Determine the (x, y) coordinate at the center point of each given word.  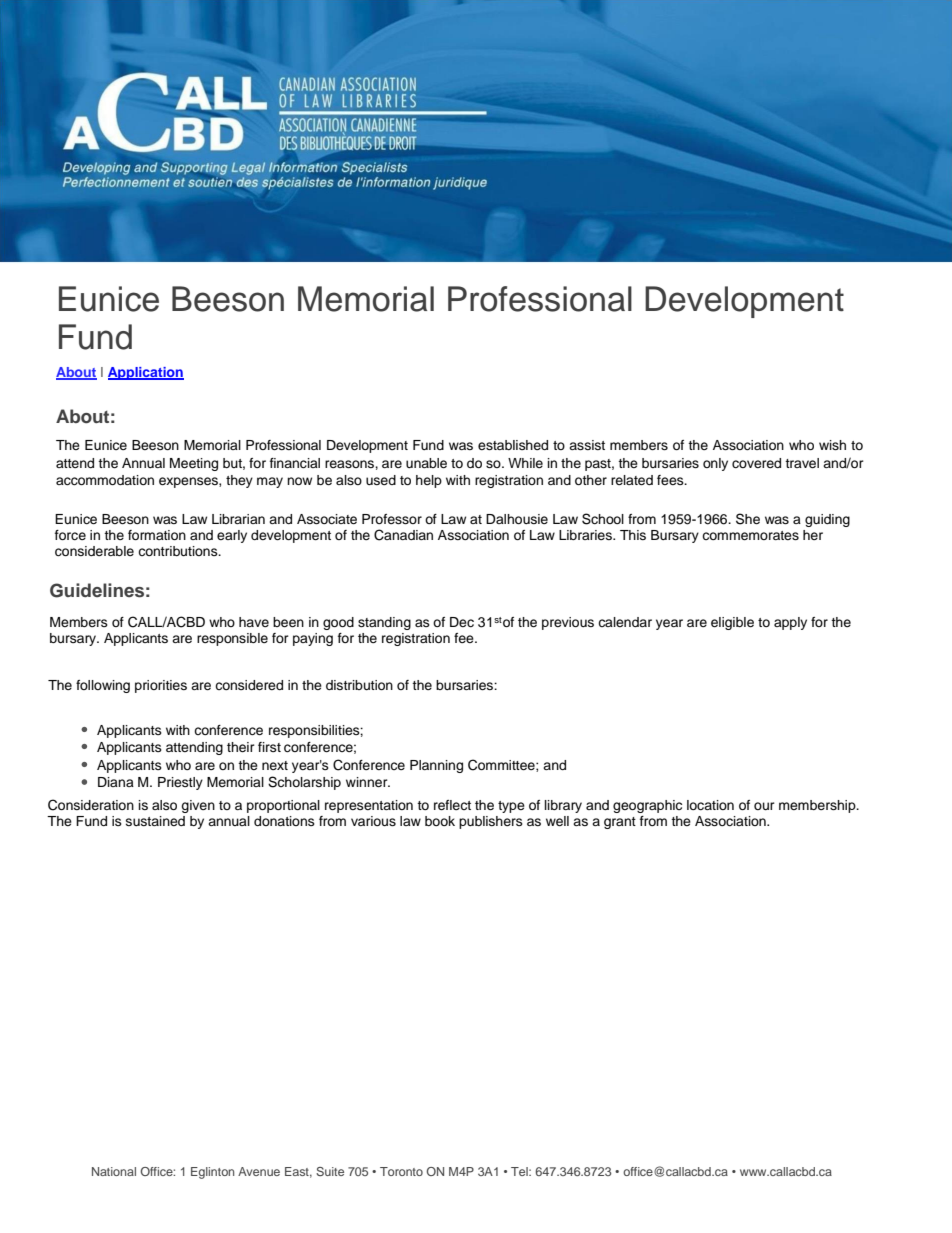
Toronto (401, 1171)
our (764, 806)
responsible (232, 639)
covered (756, 463)
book (440, 821)
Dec (462, 622)
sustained (155, 821)
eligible (732, 623)
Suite (330, 1171)
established (513, 445)
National (114, 1171)
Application (146, 373)
